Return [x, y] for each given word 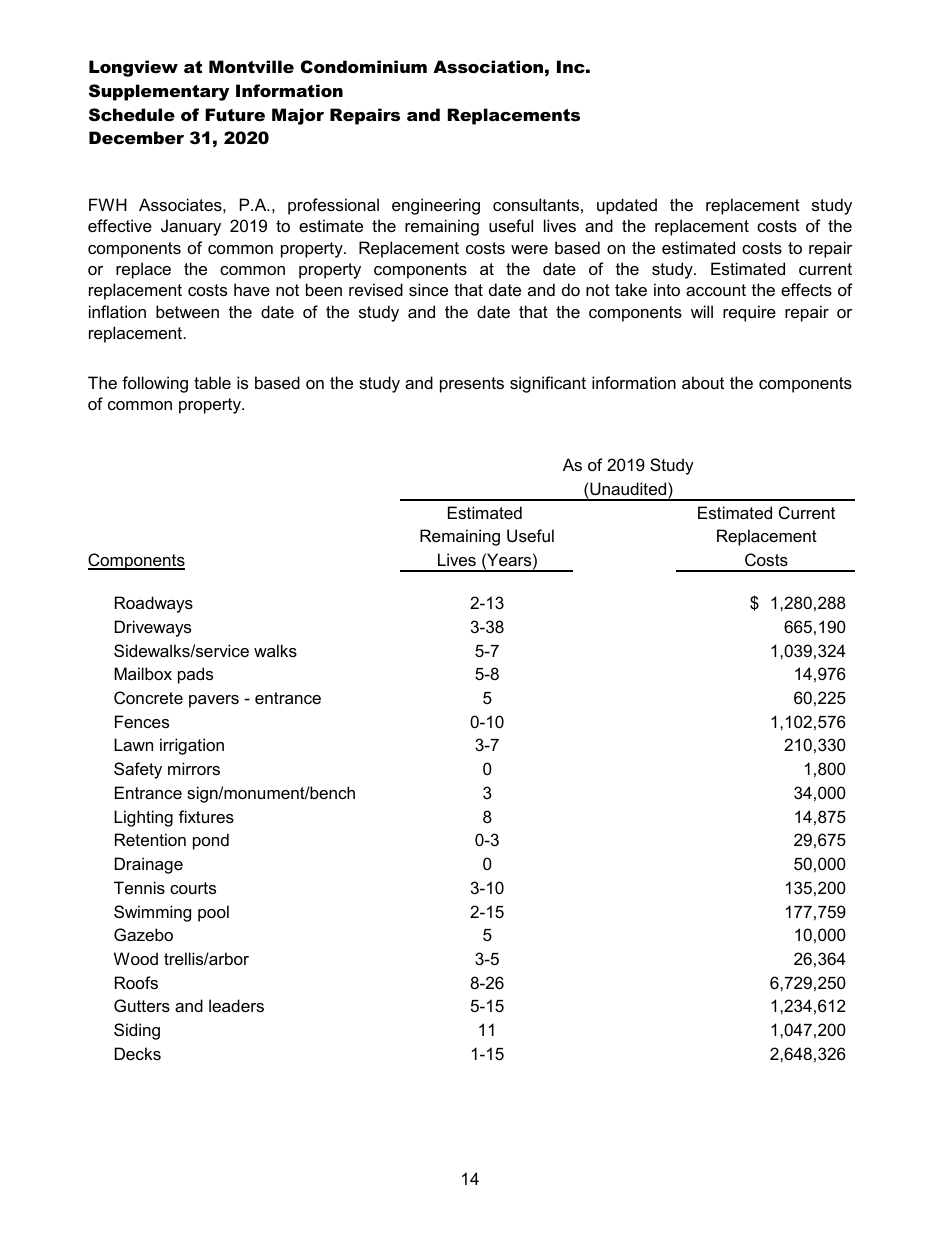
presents [472, 385]
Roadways [154, 604]
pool [213, 913]
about [703, 382]
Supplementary [159, 92]
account [716, 290]
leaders [236, 1005]
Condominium [364, 67]
